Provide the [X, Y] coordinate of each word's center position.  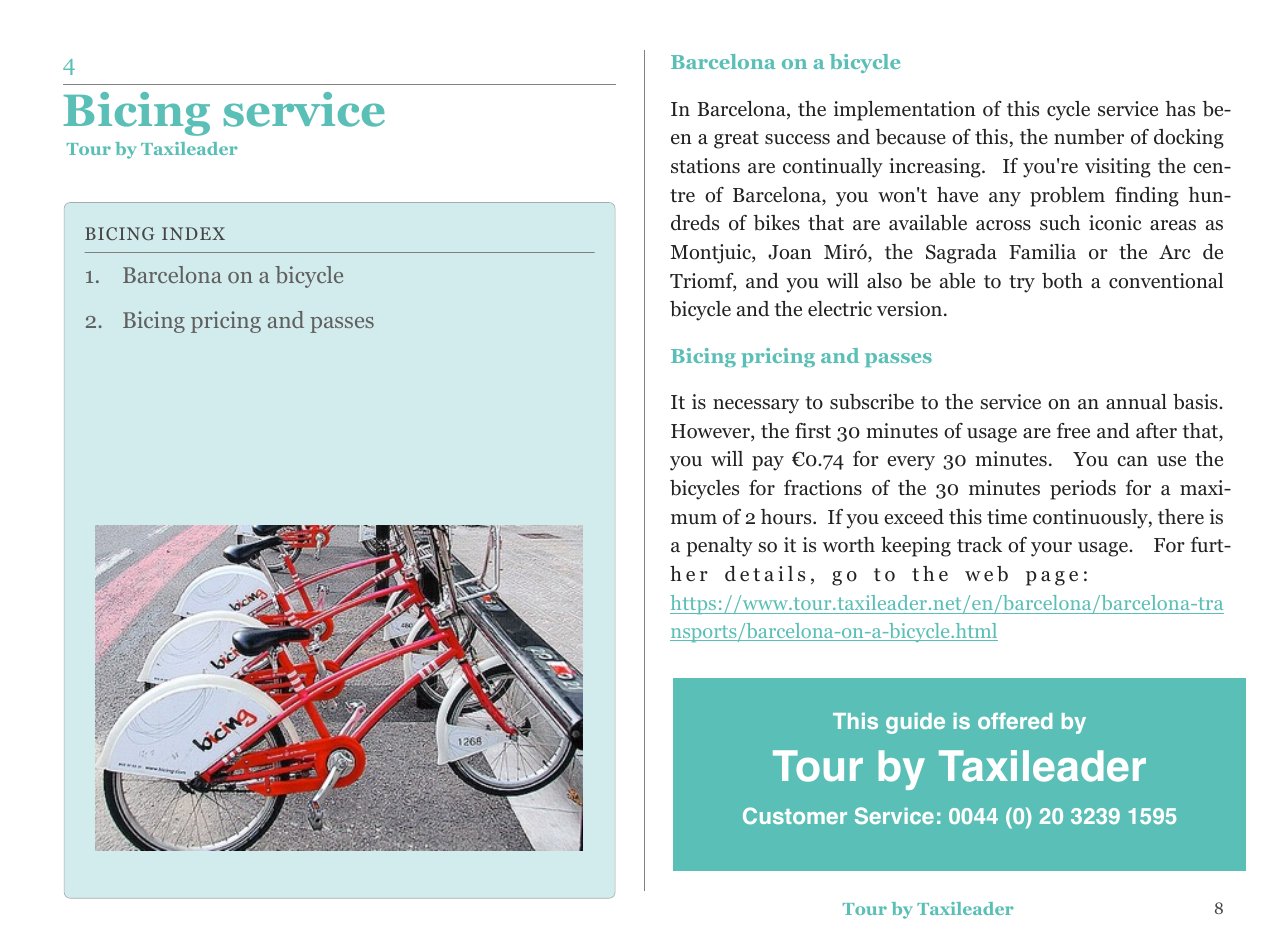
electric [840, 309]
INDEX [193, 233]
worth [849, 545]
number [1089, 137]
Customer [795, 815]
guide [915, 723]
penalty [719, 547]
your [1051, 549]
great [736, 140]
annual [1136, 401]
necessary [756, 406]
